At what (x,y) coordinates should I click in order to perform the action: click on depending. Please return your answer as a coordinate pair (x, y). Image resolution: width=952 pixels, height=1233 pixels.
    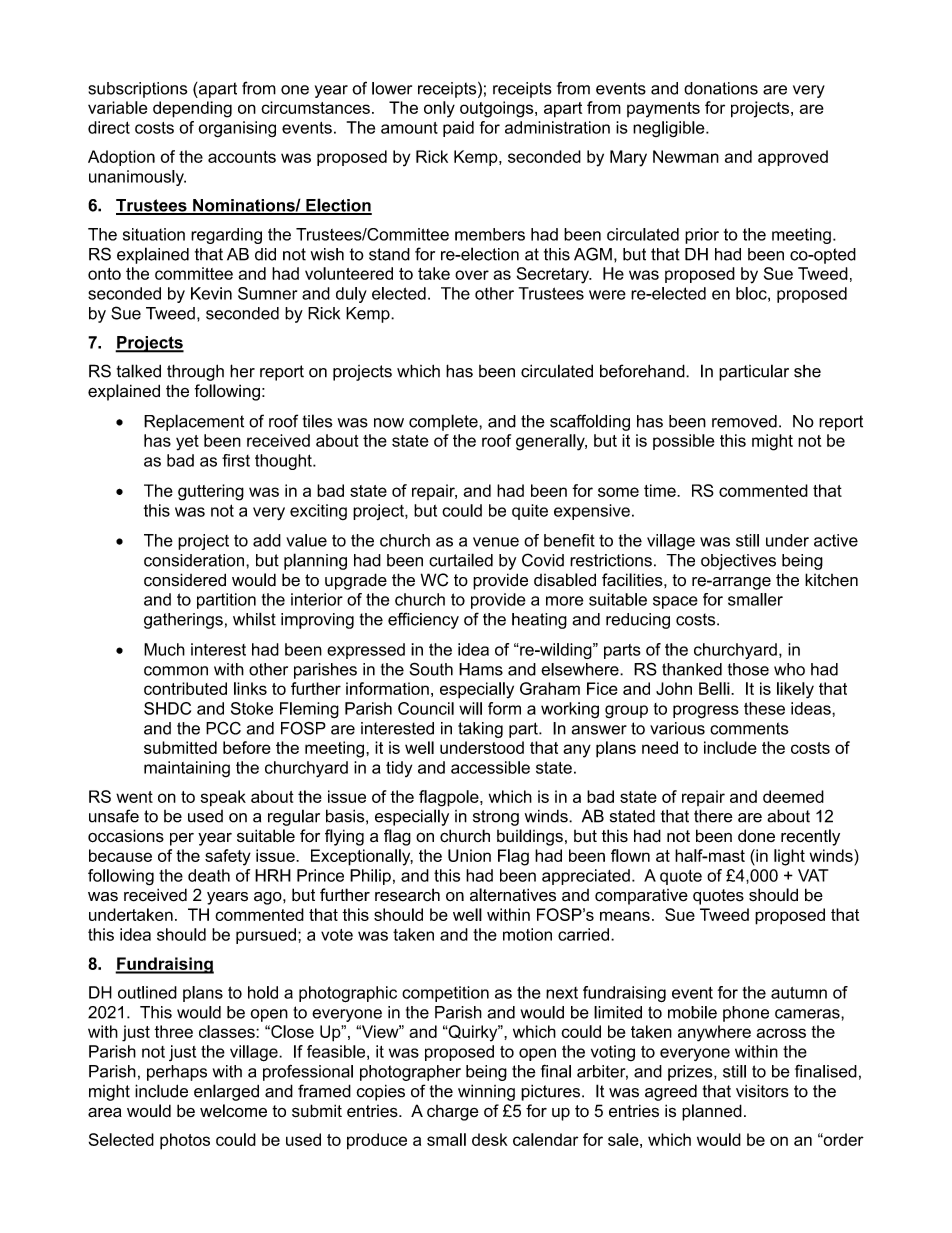
    Looking at the image, I should click on (192, 109).
